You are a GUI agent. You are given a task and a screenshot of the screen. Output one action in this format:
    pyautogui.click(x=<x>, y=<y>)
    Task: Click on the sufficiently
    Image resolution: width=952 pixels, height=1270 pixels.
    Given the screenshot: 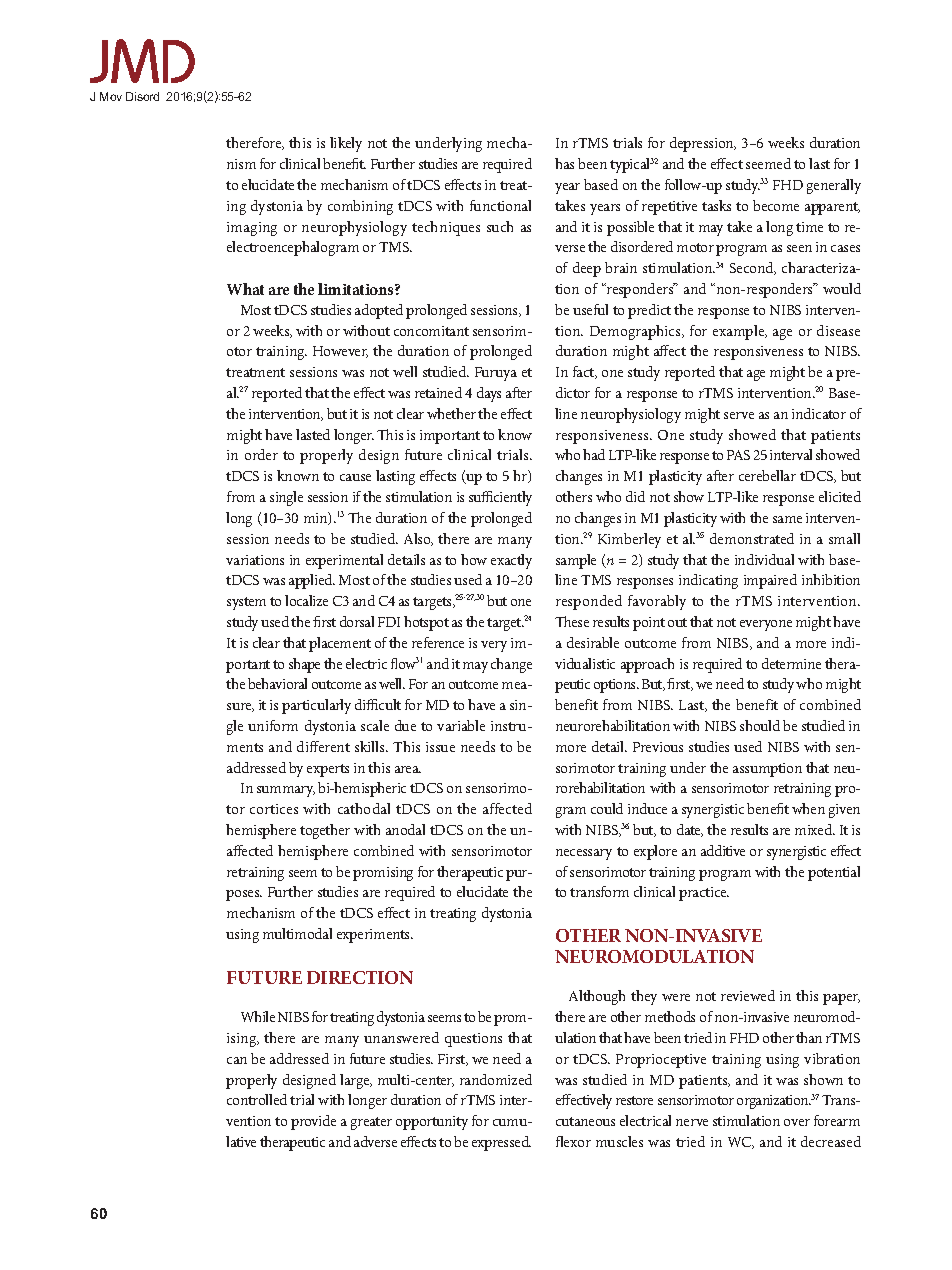 What is the action you would take?
    pyautogui.click(x=500, y=498)
